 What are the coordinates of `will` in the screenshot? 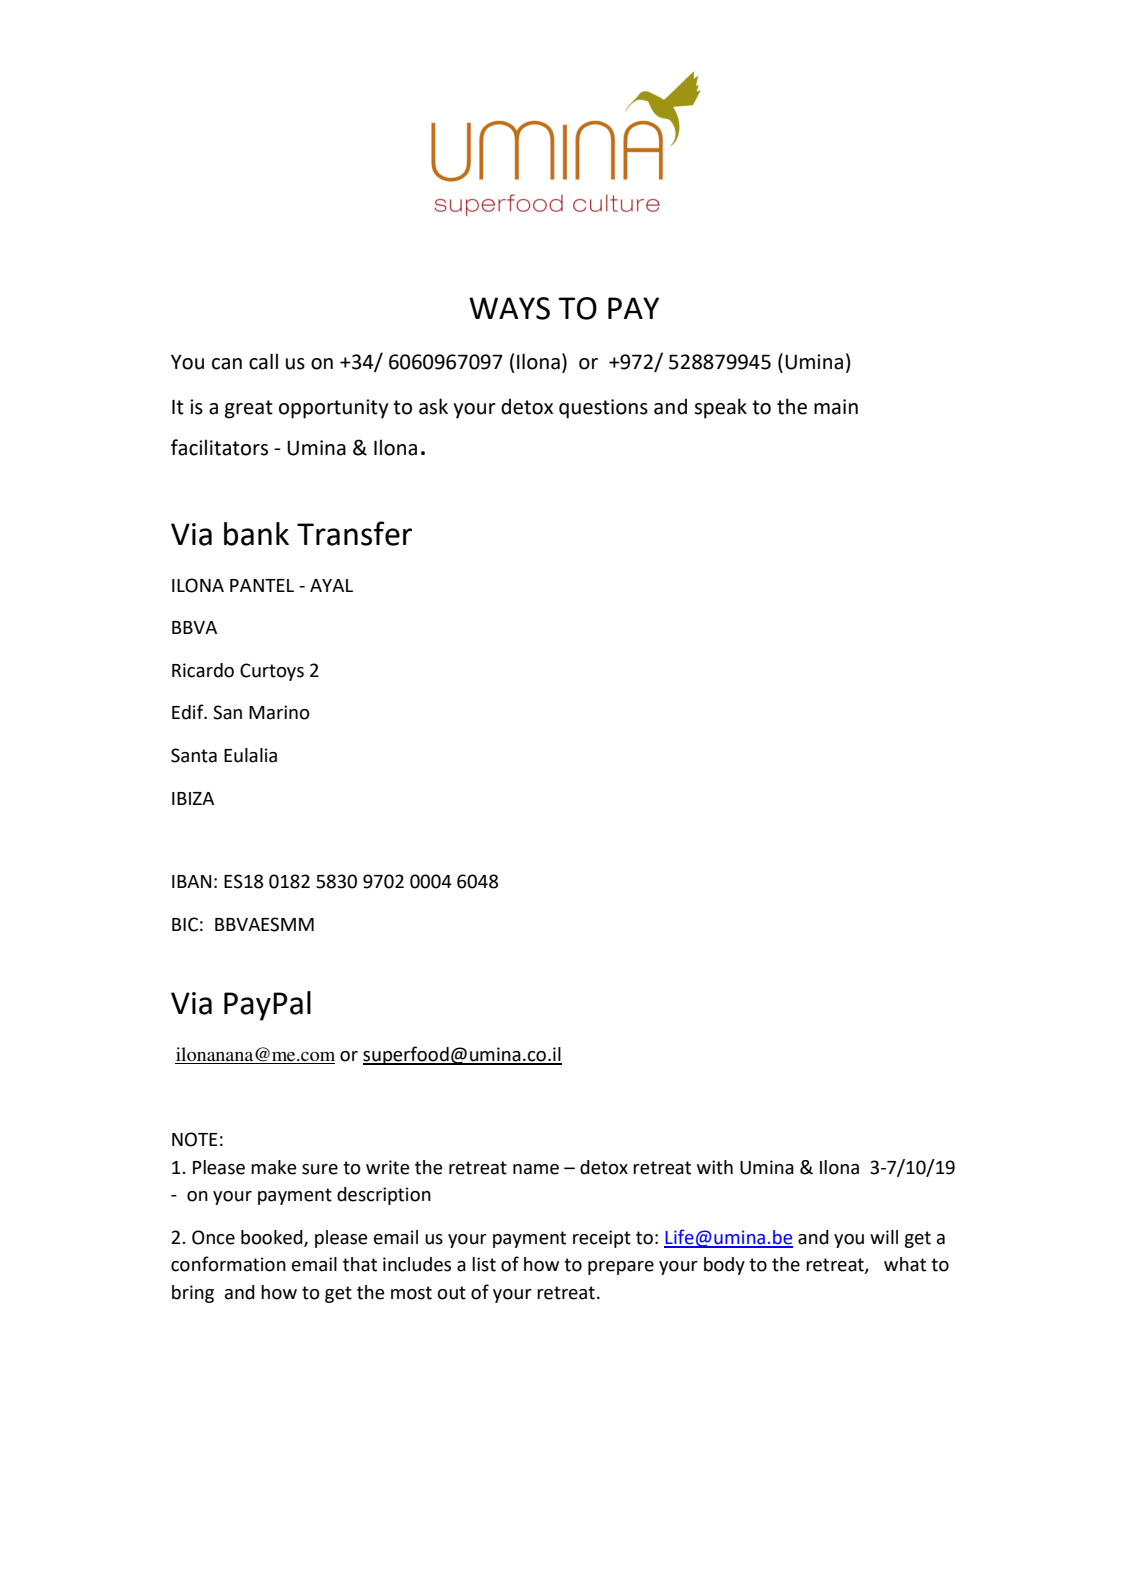 It's located at (884, 1237).
